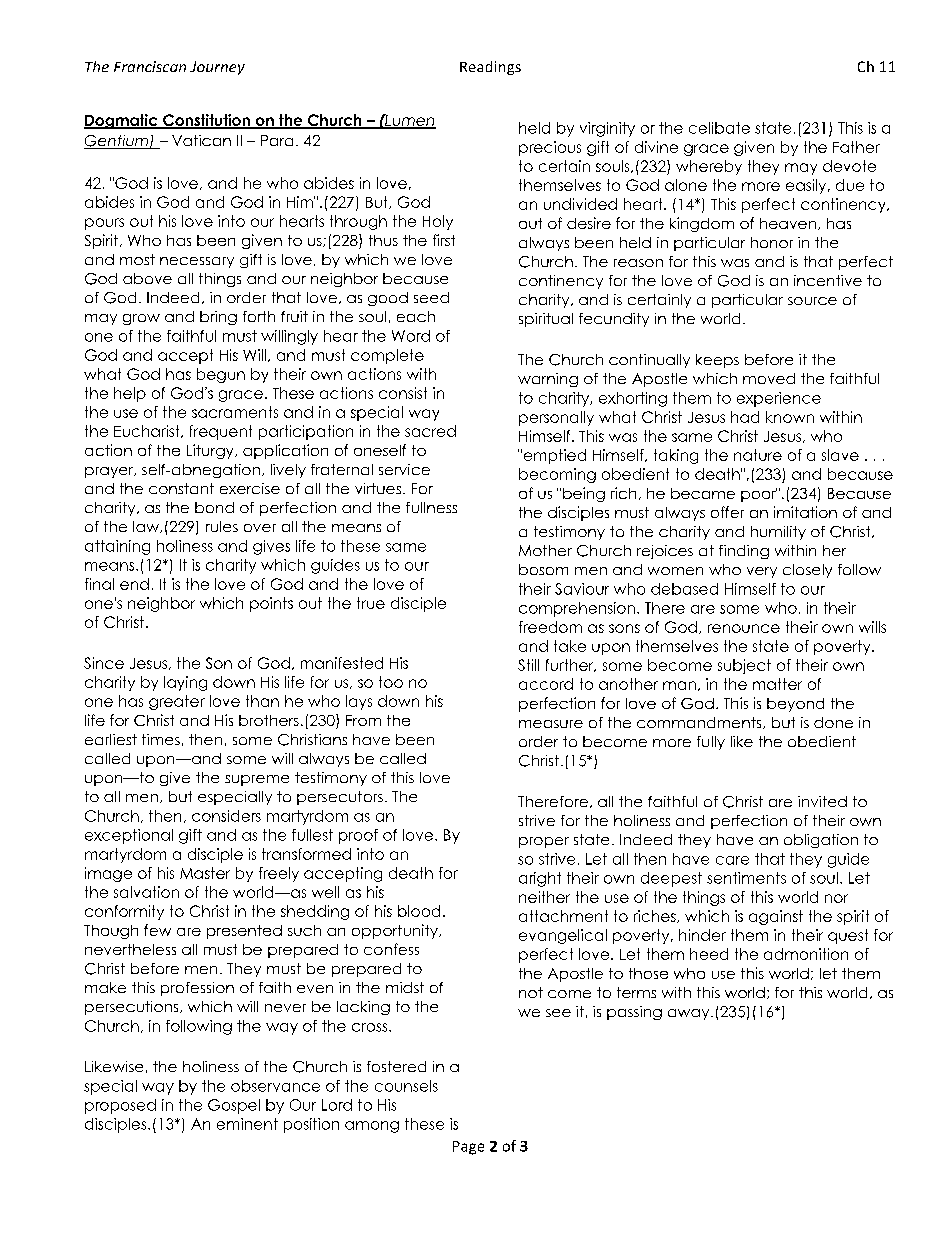  Describe the element at coordinates (719, 128) in the image. I see `celibate` at that location.
